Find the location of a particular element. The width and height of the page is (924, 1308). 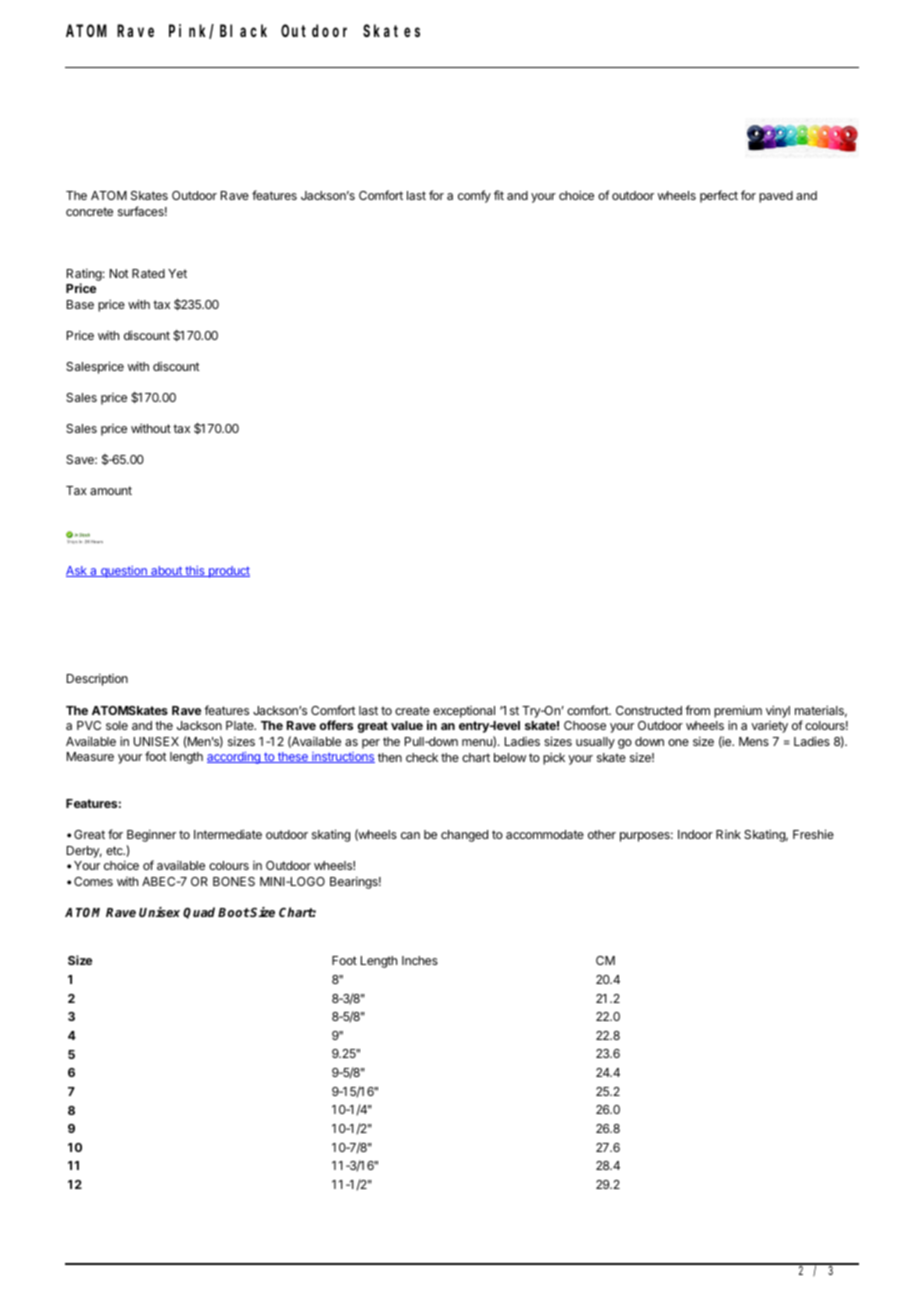

Constructed is located at coordinates (649, 710).
